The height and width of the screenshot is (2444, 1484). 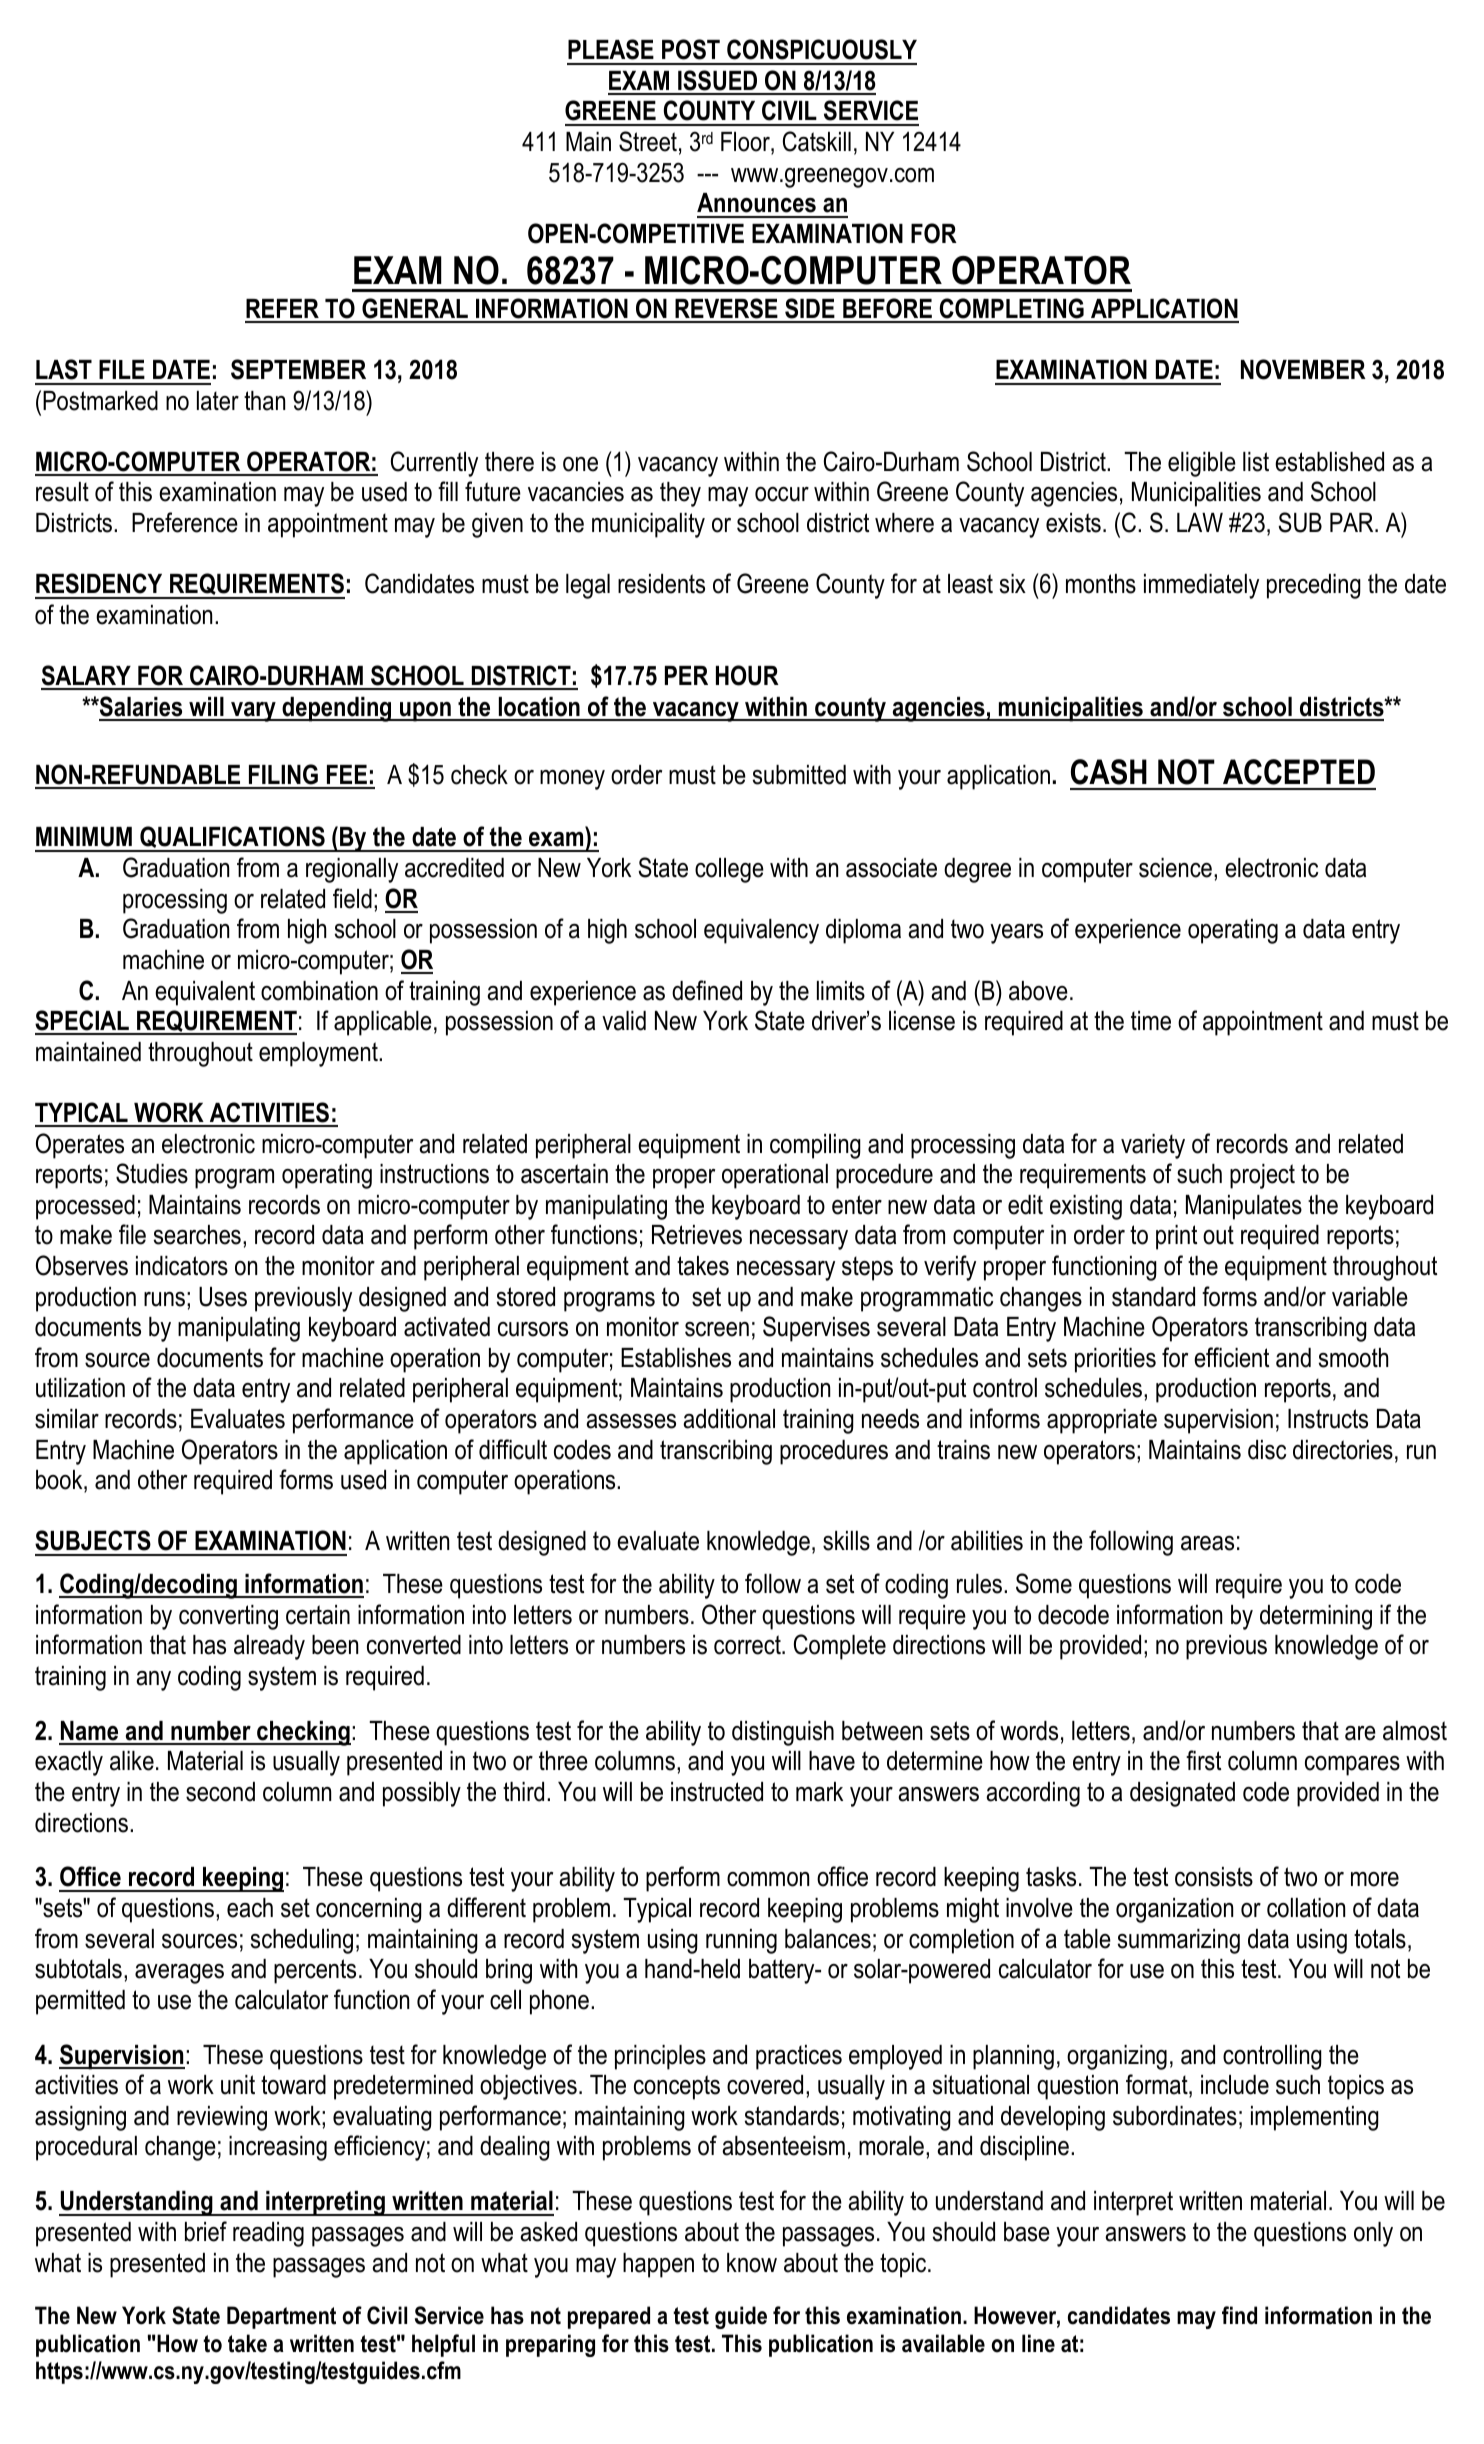 What do you see at coordinates (298, 369) in the screenshot?
I see `SEPTEMBER` at bounding box center [298, 369].
